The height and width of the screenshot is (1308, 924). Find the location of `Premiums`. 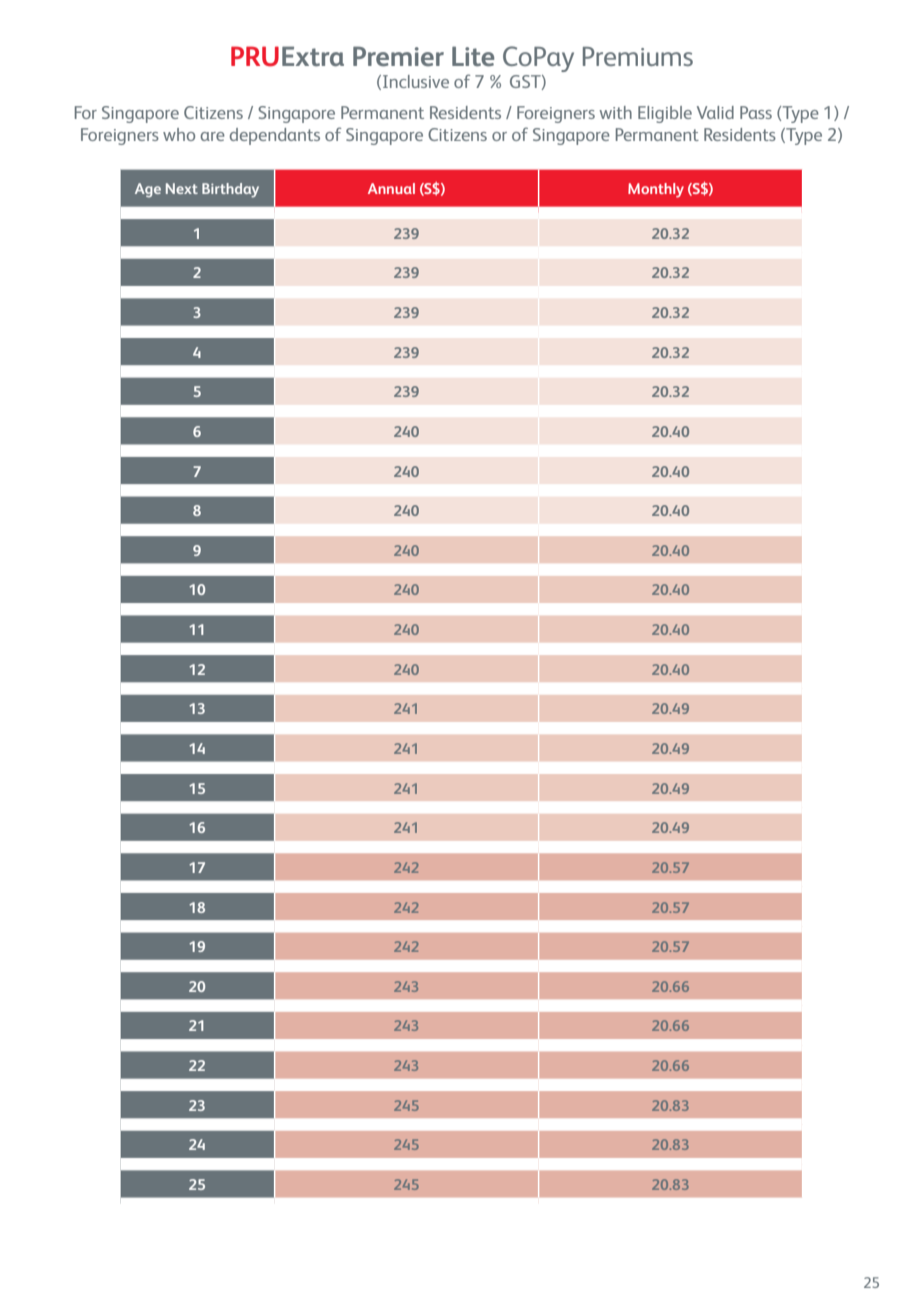

Premiums is located at coordinates (638, 56).
